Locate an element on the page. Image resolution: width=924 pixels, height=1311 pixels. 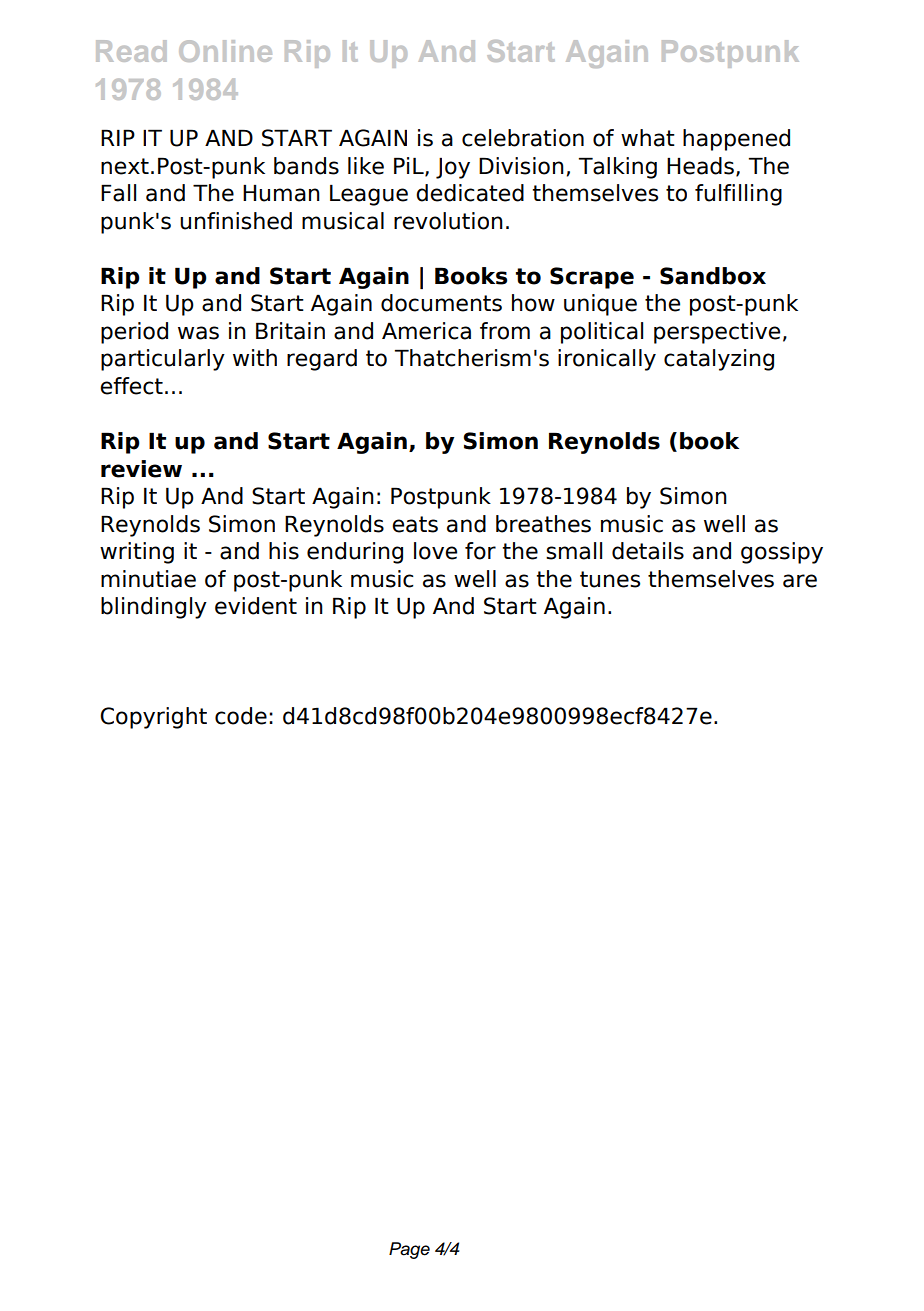
are is located at coordinates (800, 581).
